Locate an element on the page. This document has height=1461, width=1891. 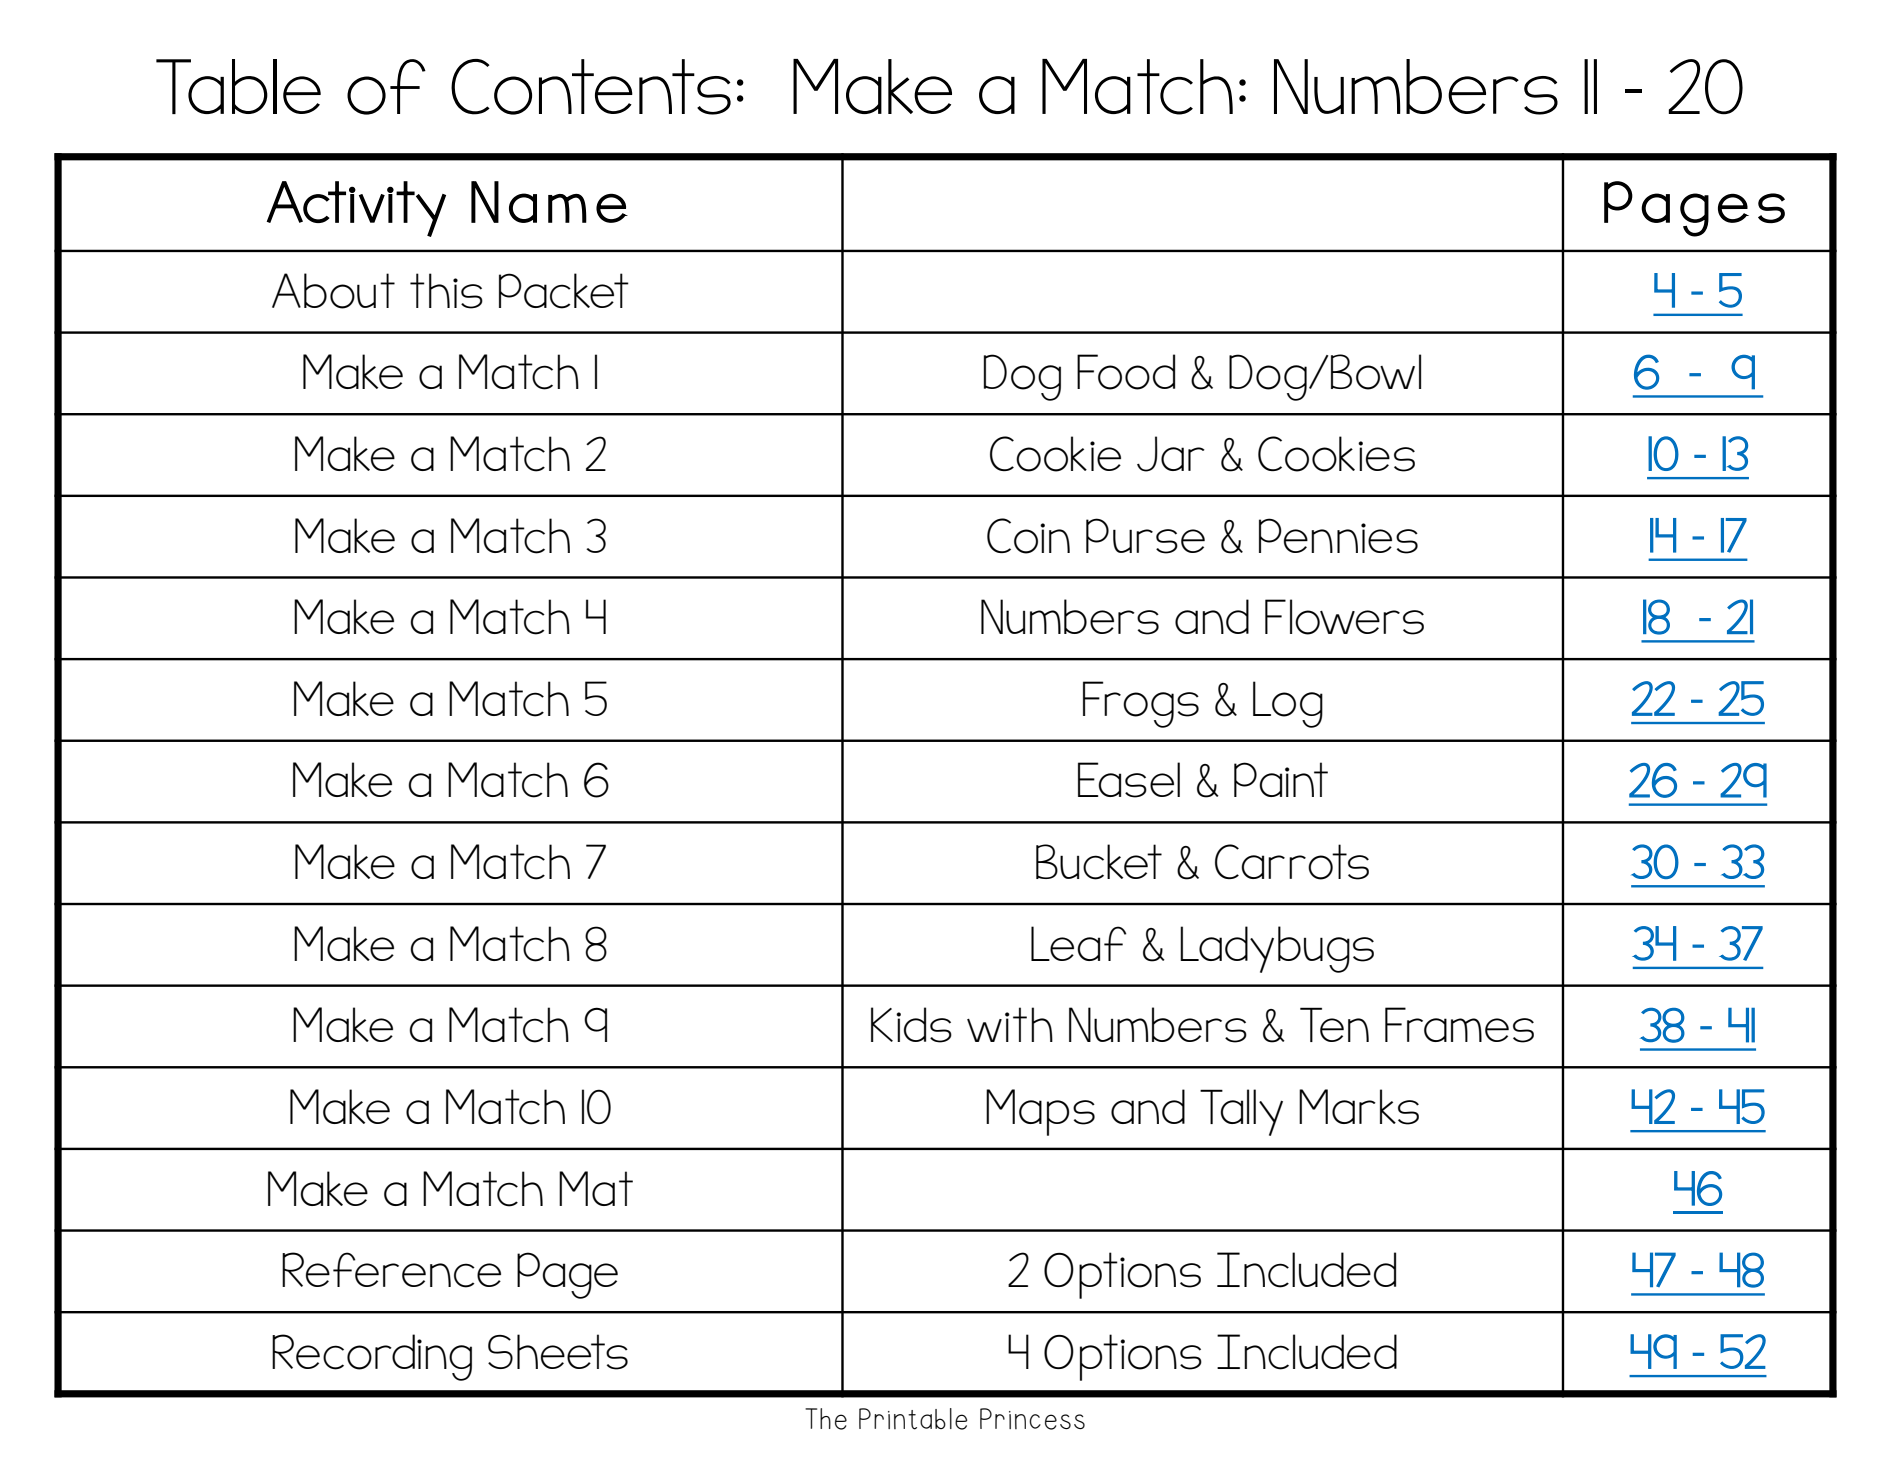
Jar is located at coordinates (1171, 454).
